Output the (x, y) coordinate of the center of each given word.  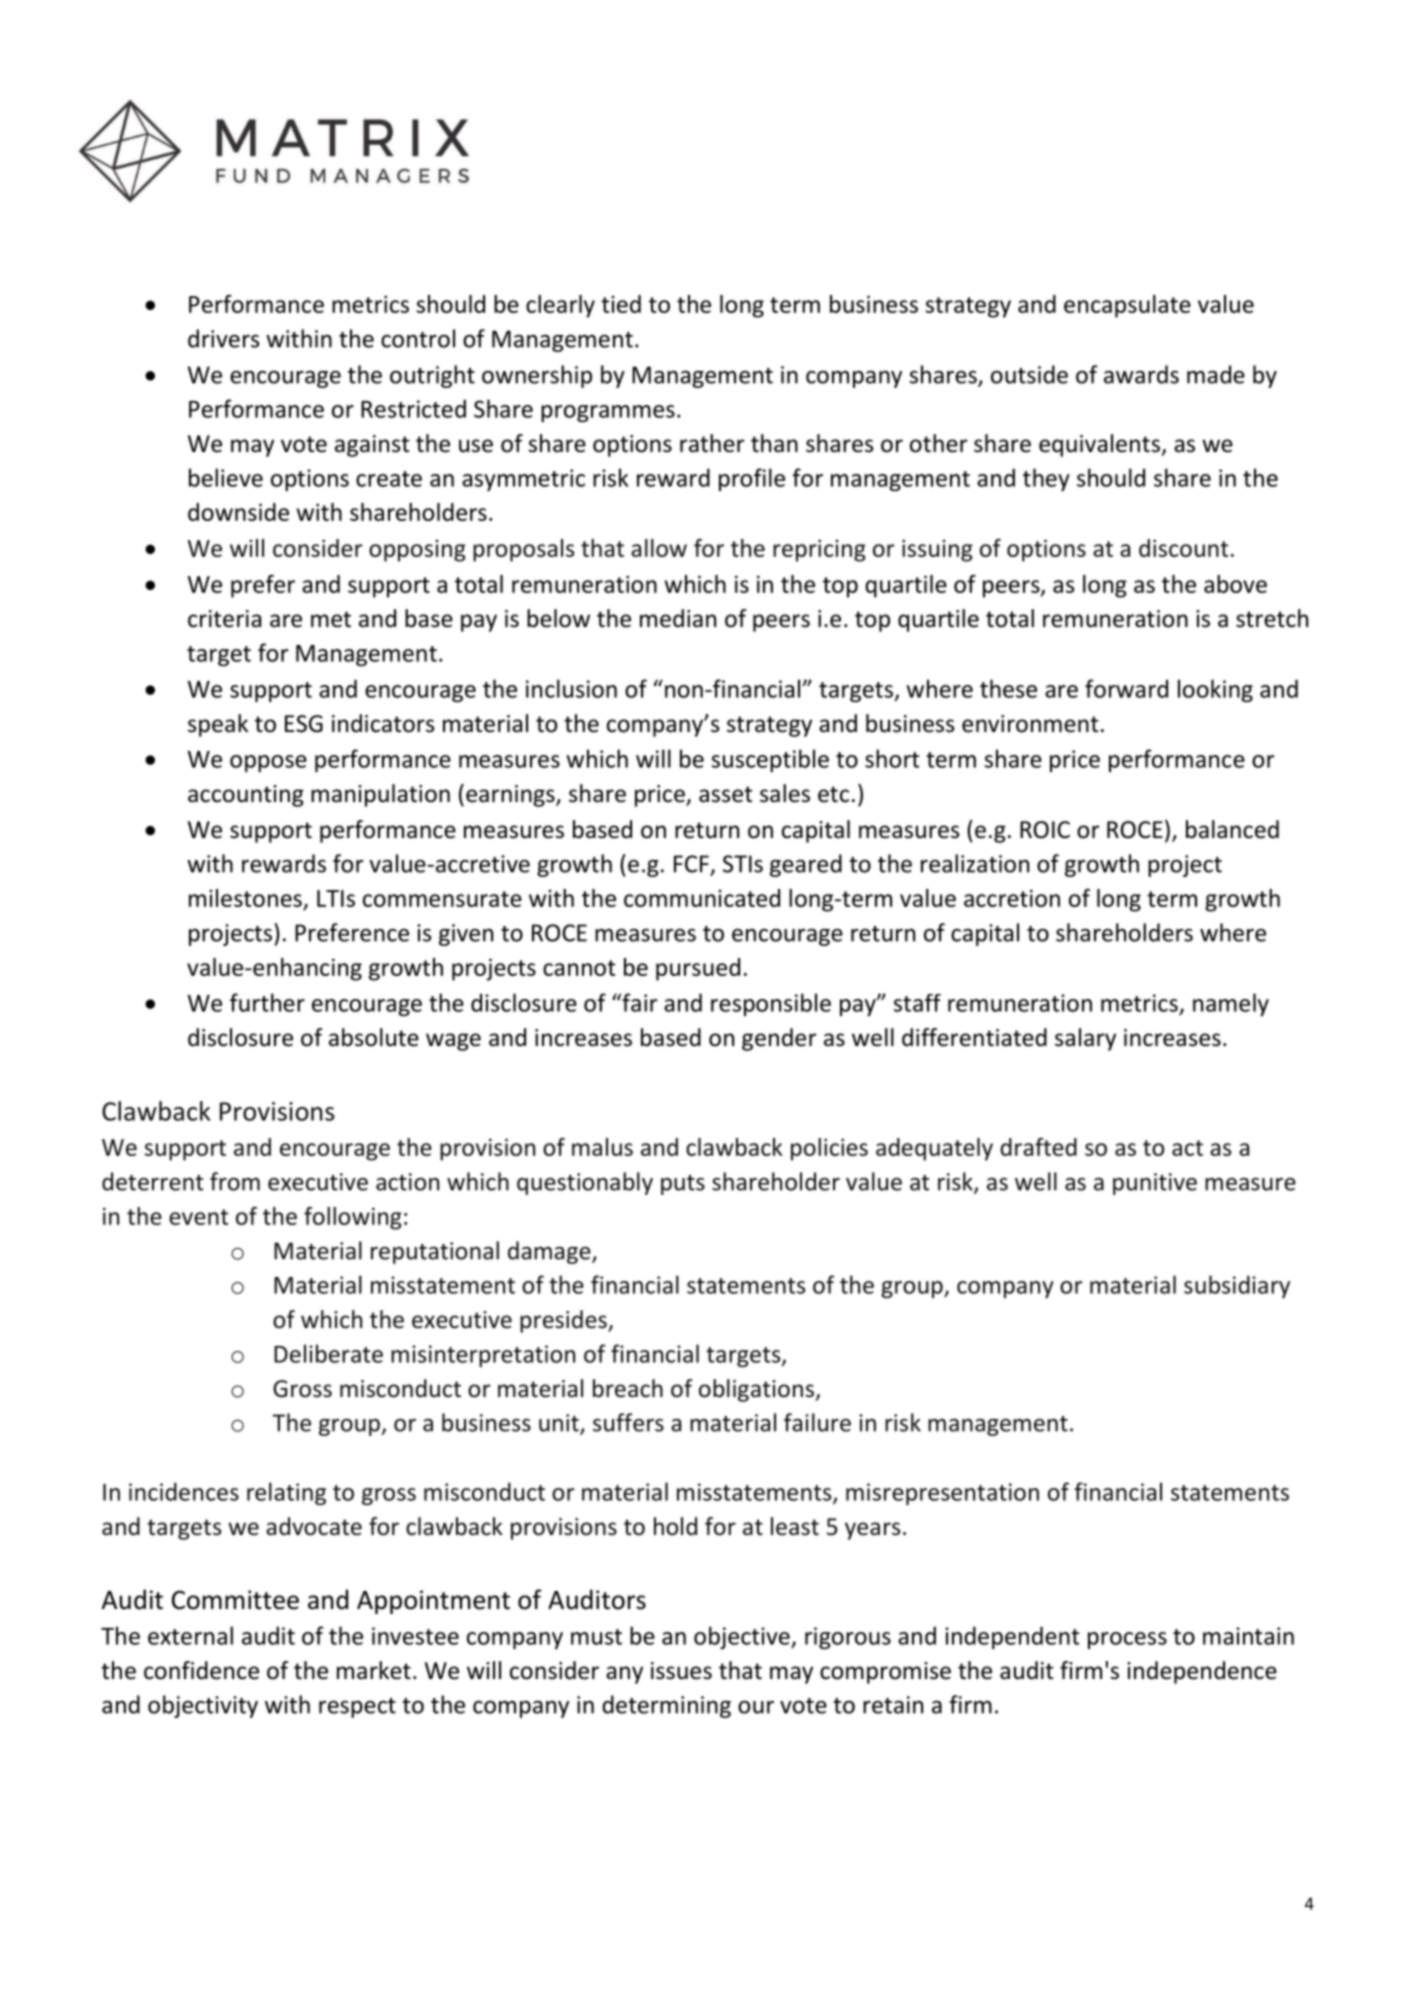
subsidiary (1237, 1286)
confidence (201, 1670)
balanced (1232, 829)
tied (621, 304)
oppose (268, 763)
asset (725, 794)
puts (683, 1185)
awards (1141, 374)
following (353, 1218)
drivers (223, 338)
